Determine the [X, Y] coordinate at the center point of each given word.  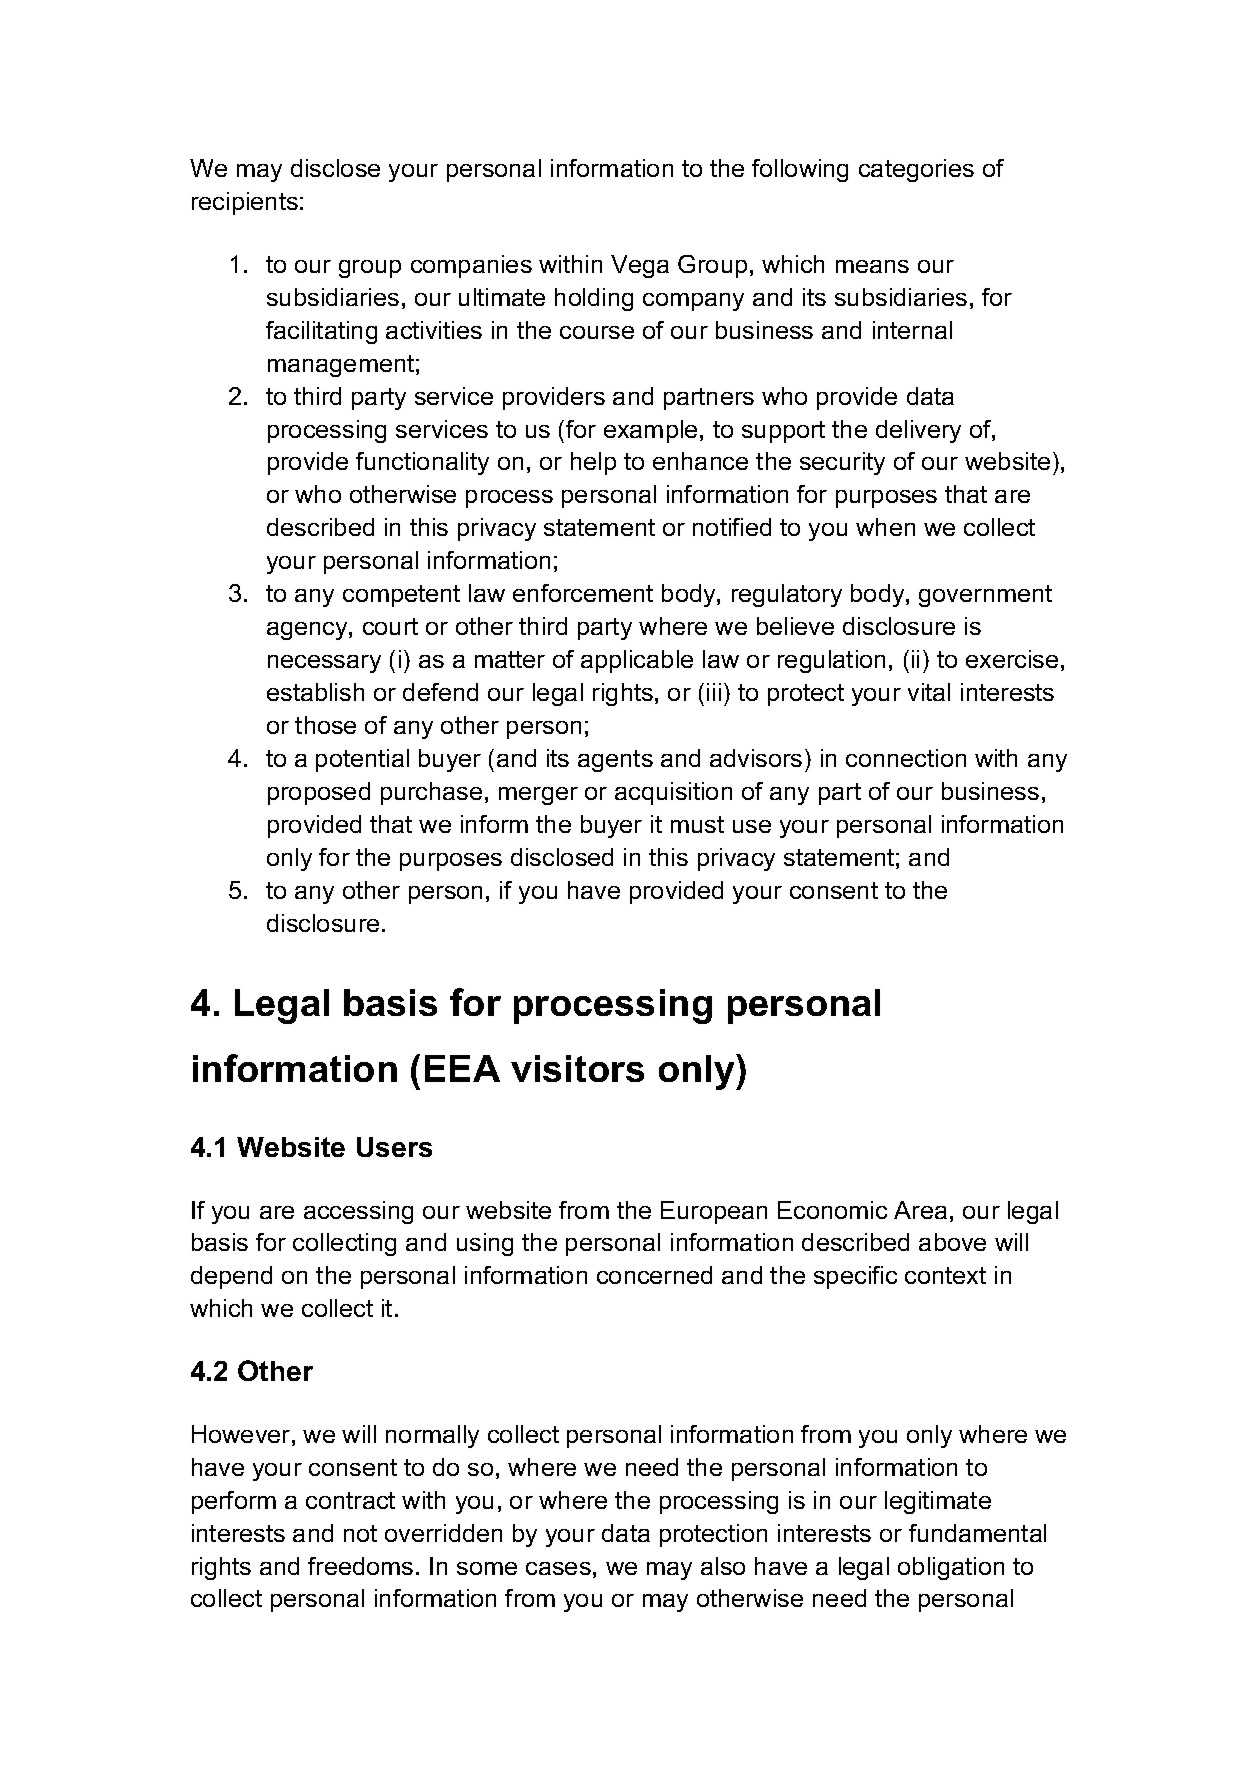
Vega [640, 266]
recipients [245, 203]
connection [906, 758]
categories [916, 170]
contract [350, 1500]
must [697, 824]
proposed [319, 793]
